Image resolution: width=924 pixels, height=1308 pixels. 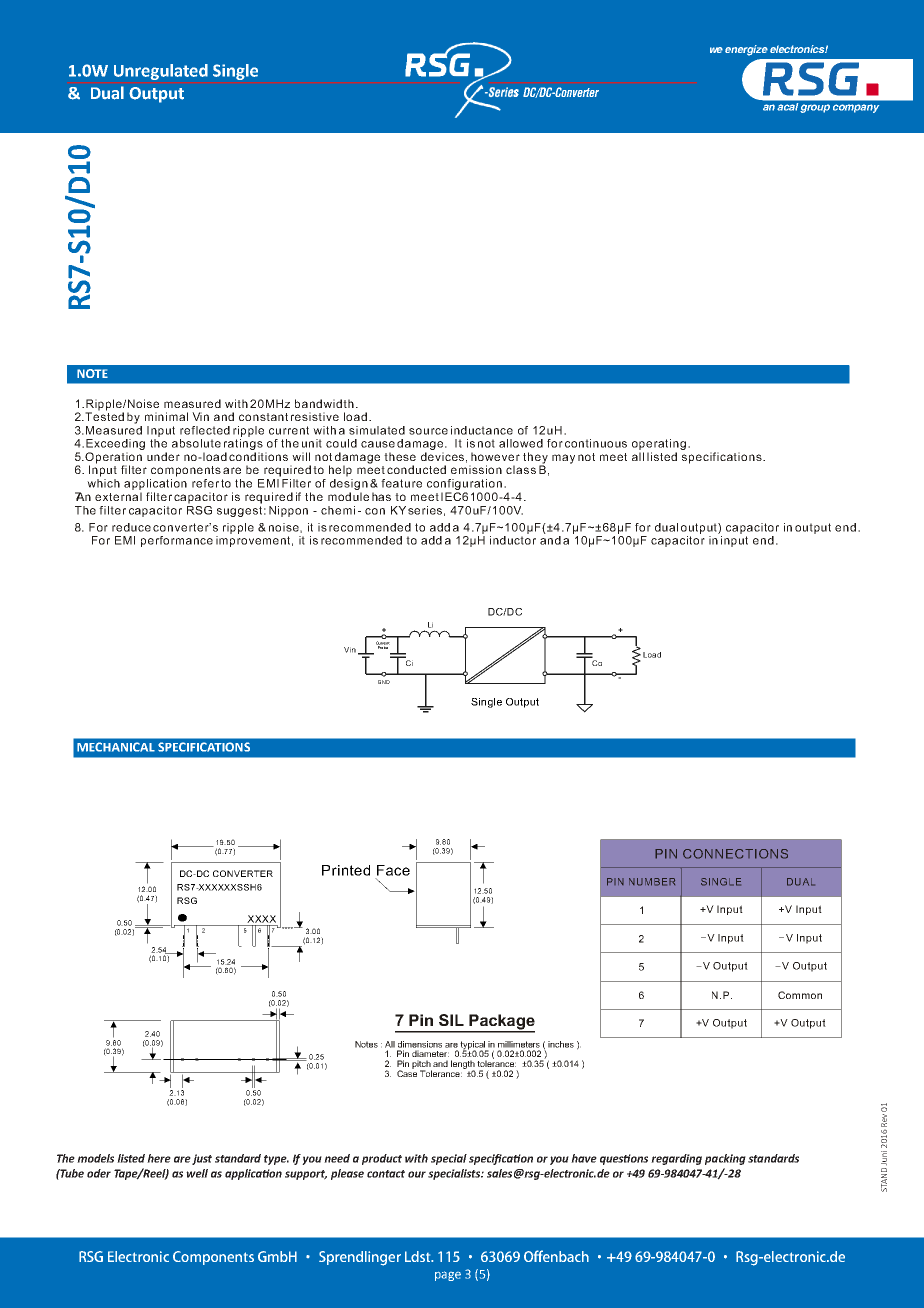 What do you see at coordinates (346, 870) in the screenshot?
I see `Printed` at bounding box center [346, 870].
